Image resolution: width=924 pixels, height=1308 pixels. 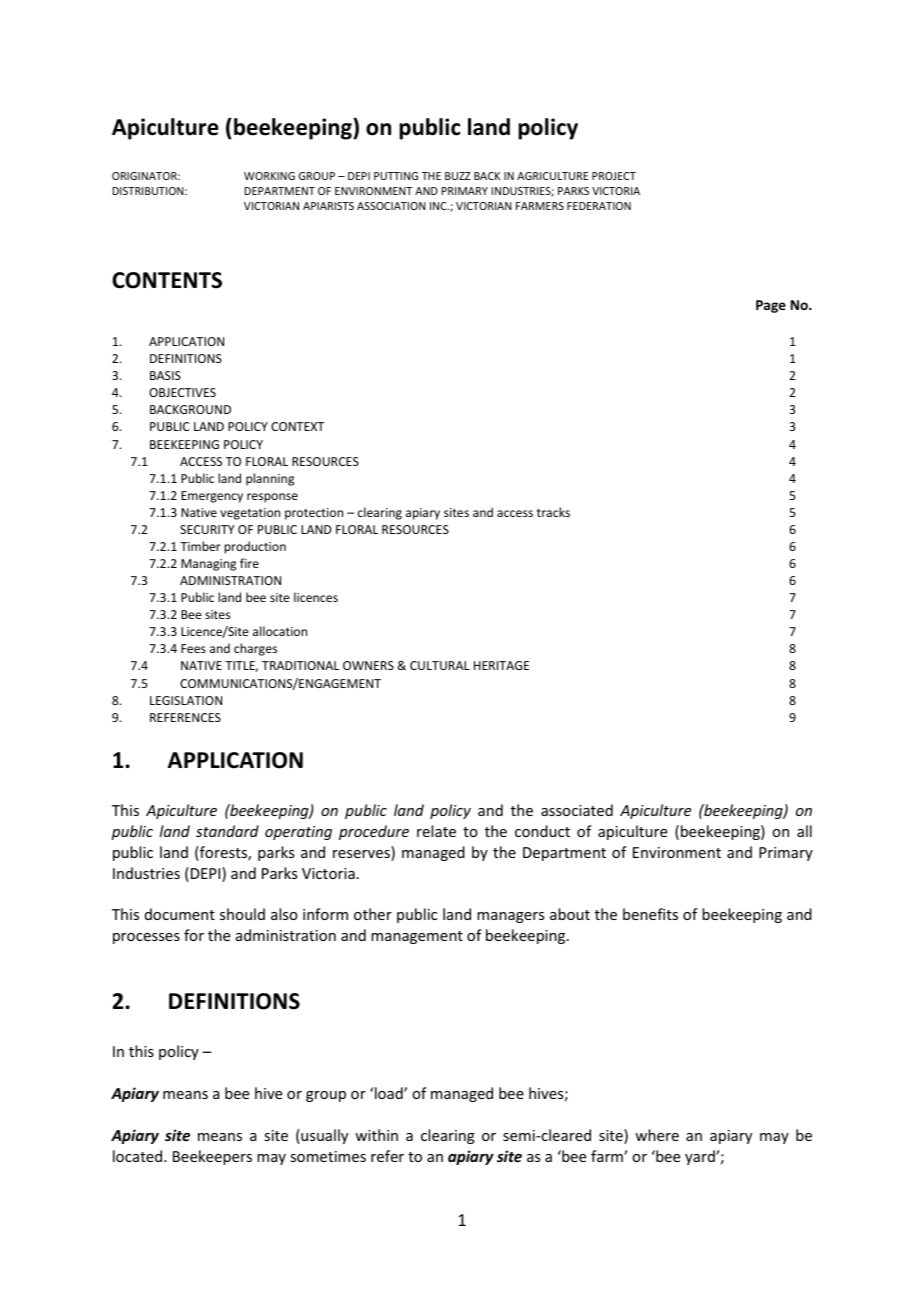 I want to click on HERITAGE, so click(x=501, y=665).
